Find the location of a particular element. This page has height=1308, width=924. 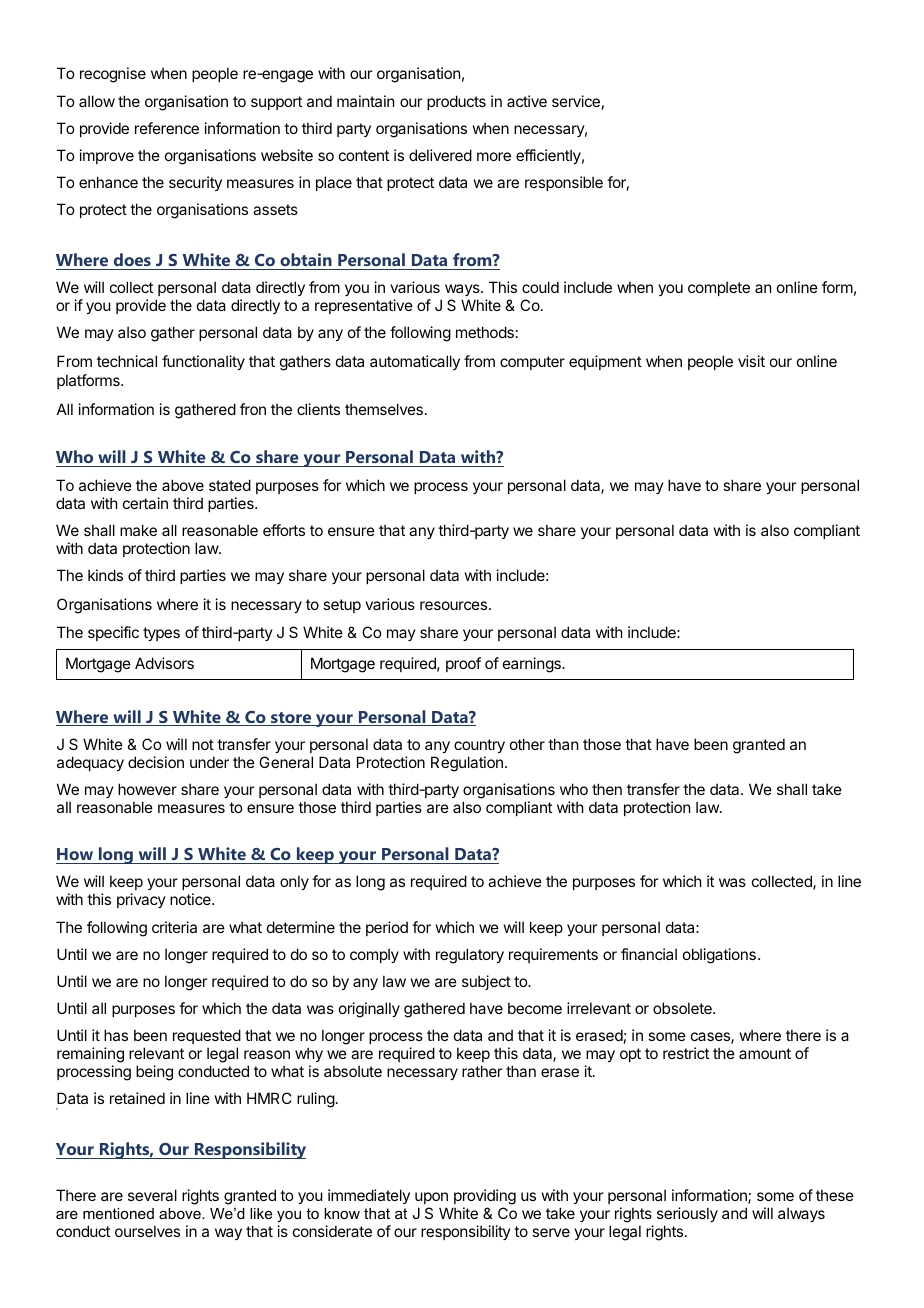

proof is located at coordinates (463, 664).
